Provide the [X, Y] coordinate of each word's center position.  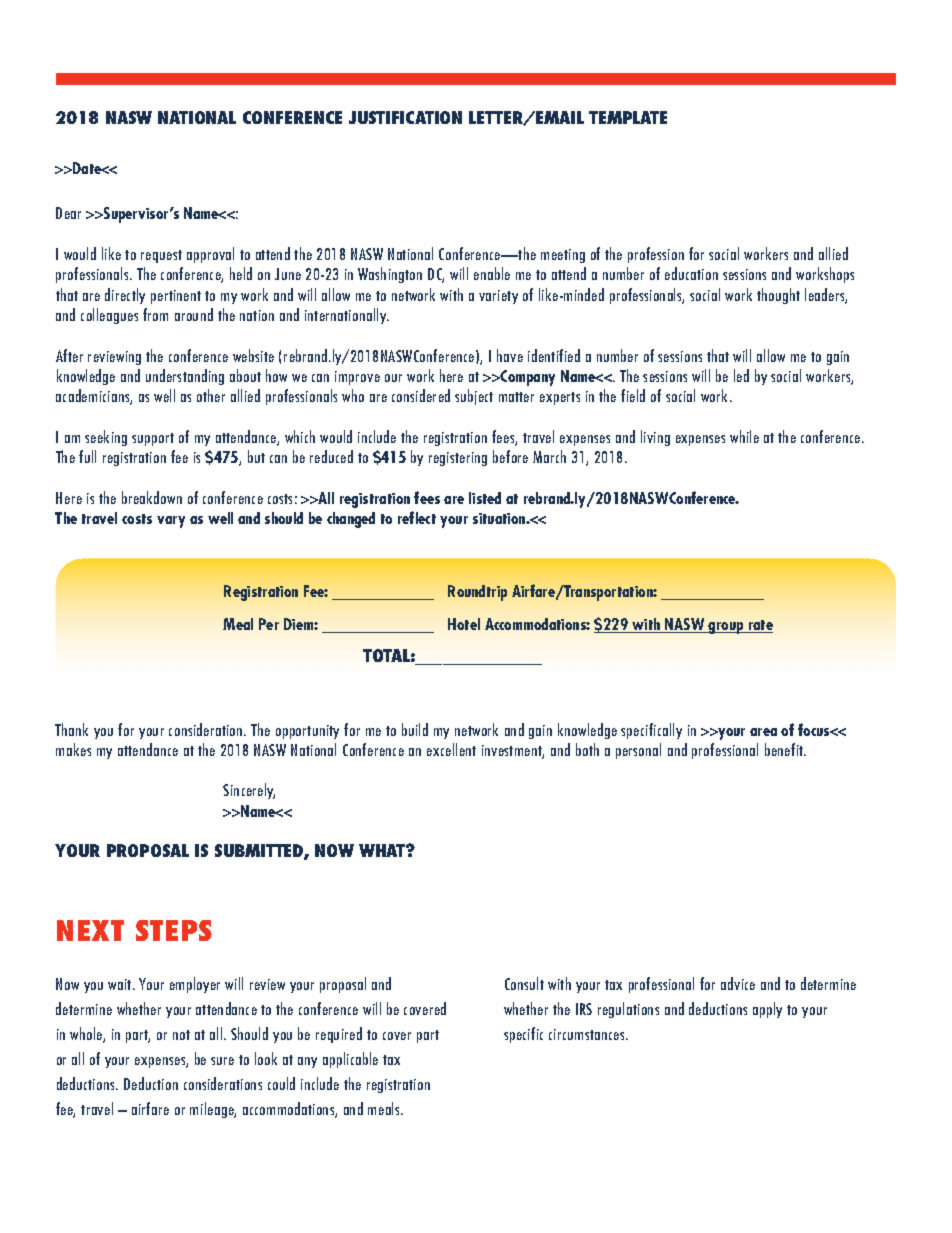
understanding [185, 377]
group [726, 628]
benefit [785, 749]
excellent [451, 749]
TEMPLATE [628, 117]
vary [171, 522]
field [633, 395]
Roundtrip [477, 593]
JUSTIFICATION [405, 117]
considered [421, 395]
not [181, 1035]
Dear [68, 213]
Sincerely [249, 791]
